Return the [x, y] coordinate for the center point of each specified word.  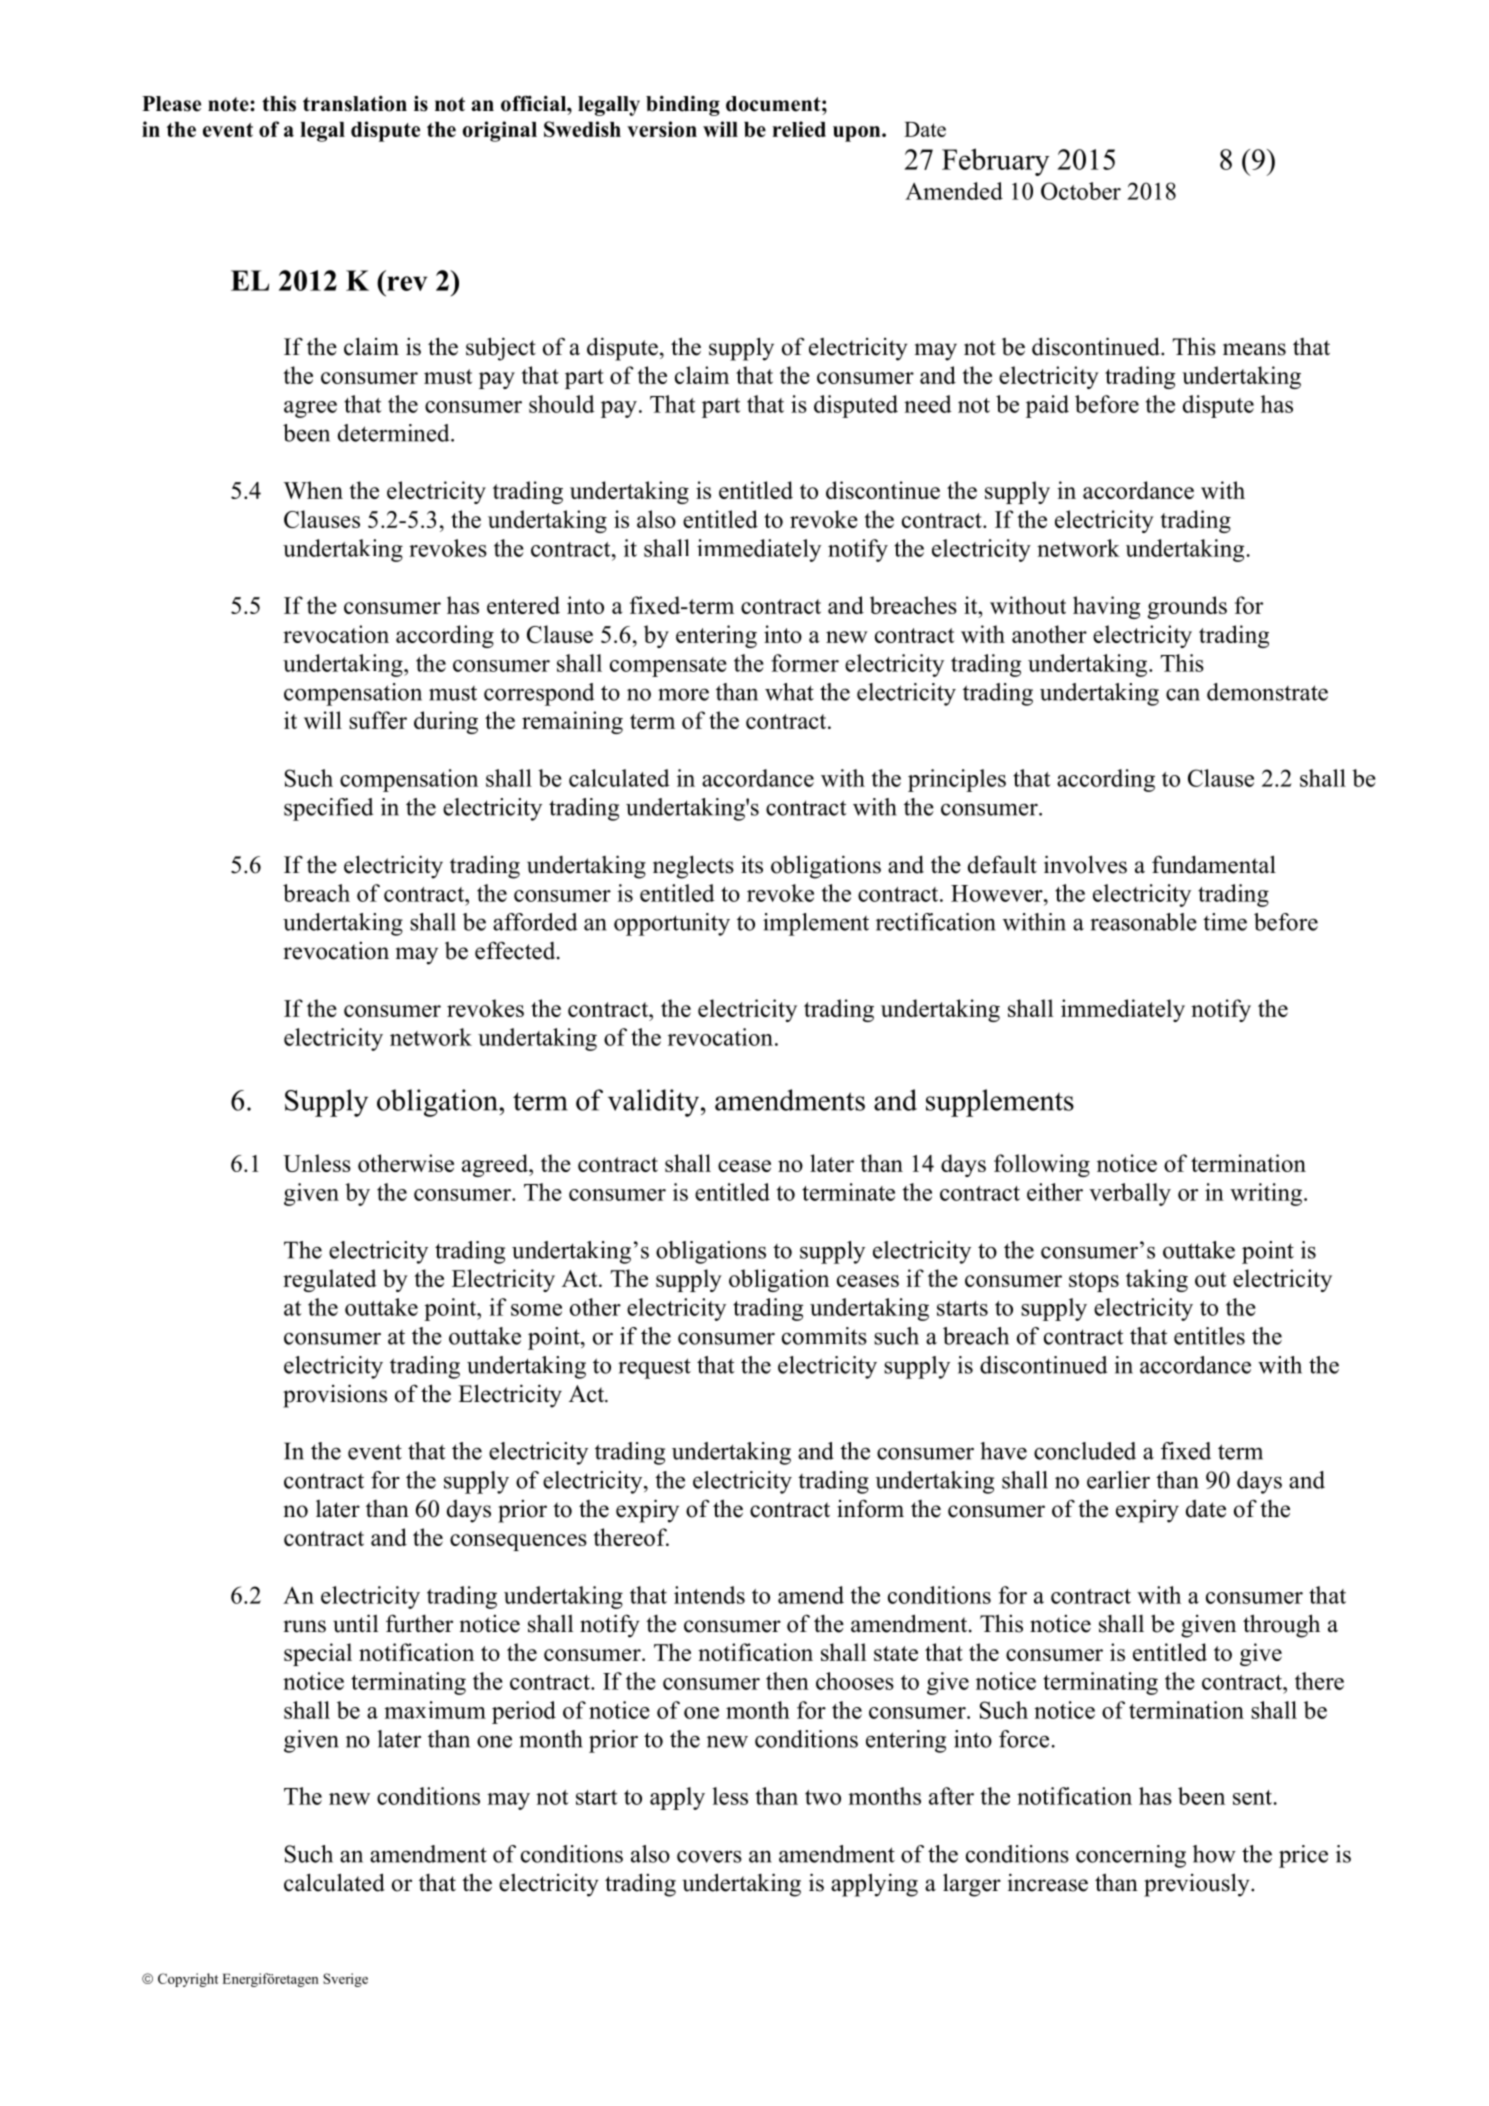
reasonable [1143, 922]
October [1081, 191]
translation [355, 103]
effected [516, 950]
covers [709, 1856]
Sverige [345, 1980]
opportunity [672, 924]
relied [799, 129]
